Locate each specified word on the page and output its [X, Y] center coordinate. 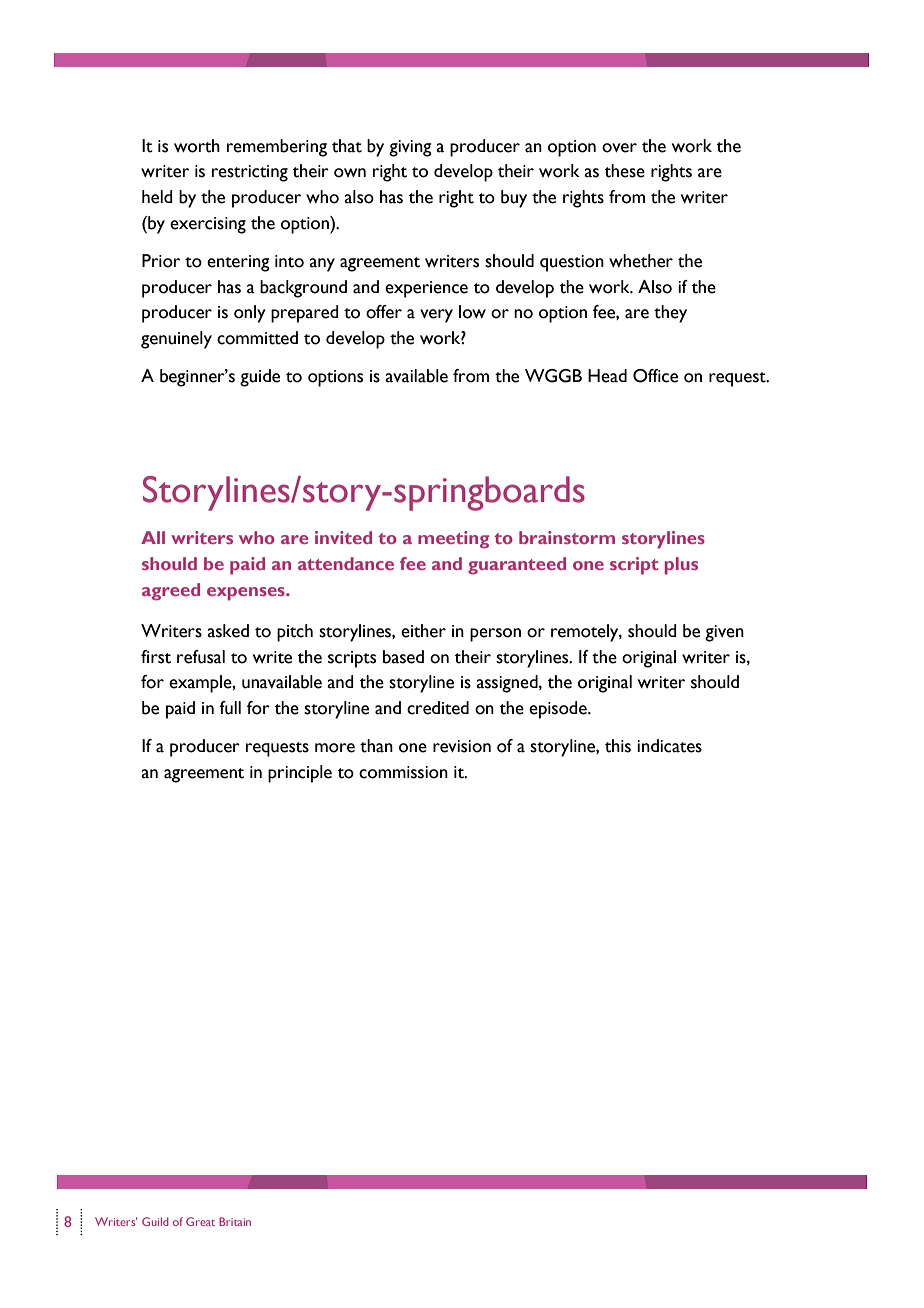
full [230, 708]
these [625, 171]
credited [438, 708]
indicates [669, 746]
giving [410, 148]
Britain [235, 1221]
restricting [250, 173]
